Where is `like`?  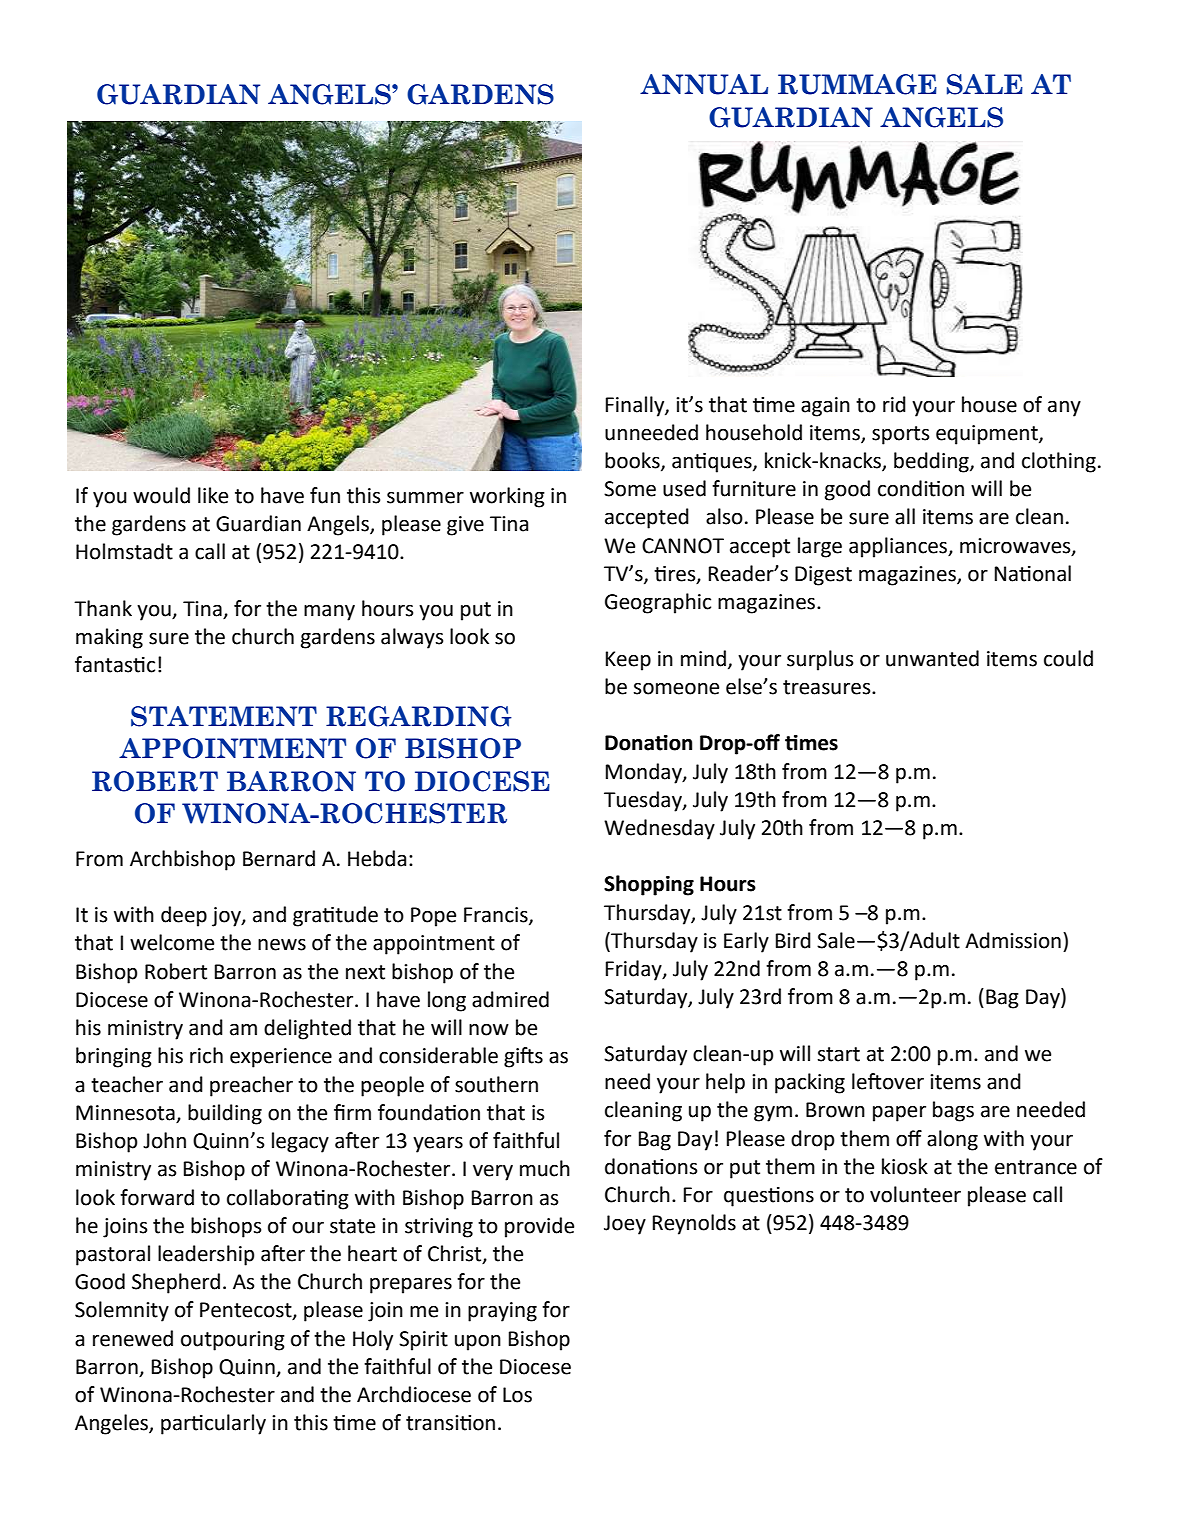 like is located at coordinates (213, 495).
